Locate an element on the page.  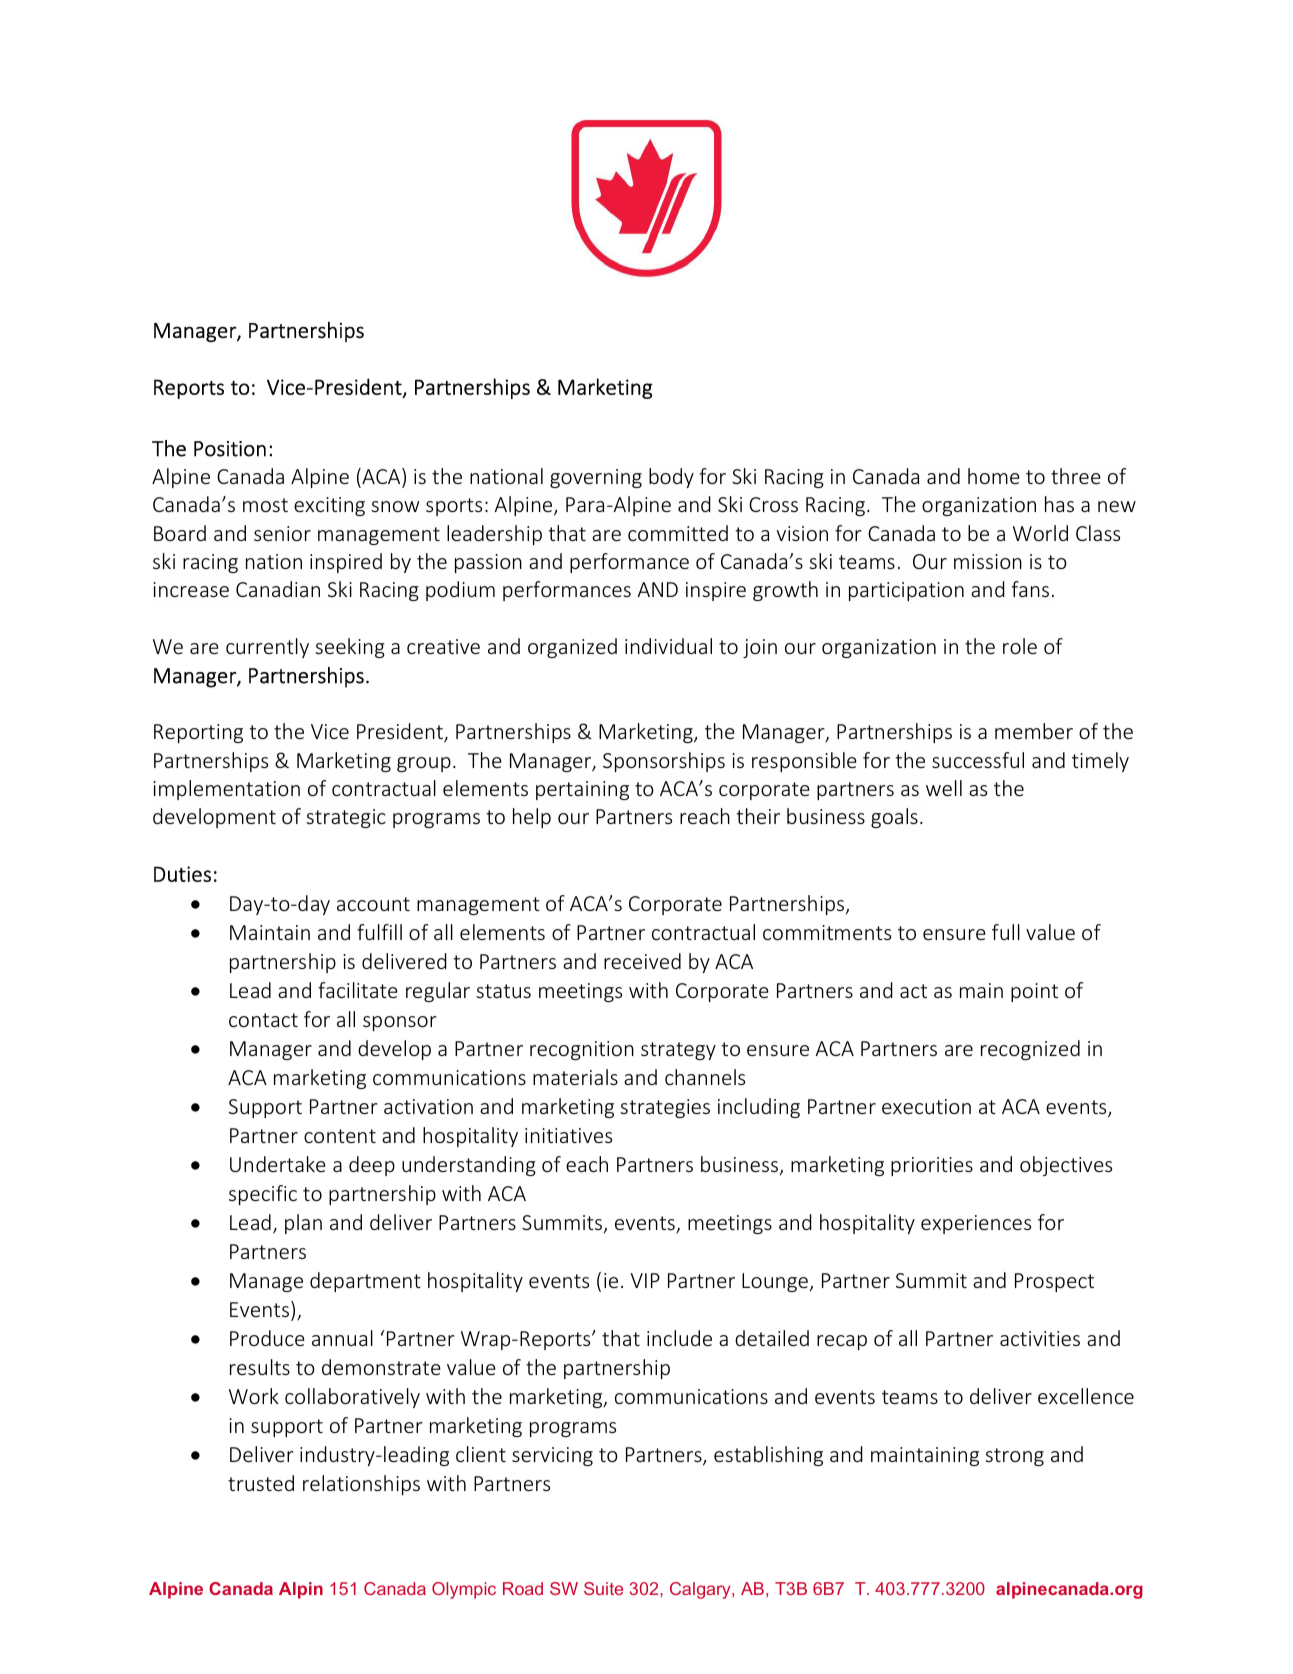
strategic is located at coordinates (346, 818).
